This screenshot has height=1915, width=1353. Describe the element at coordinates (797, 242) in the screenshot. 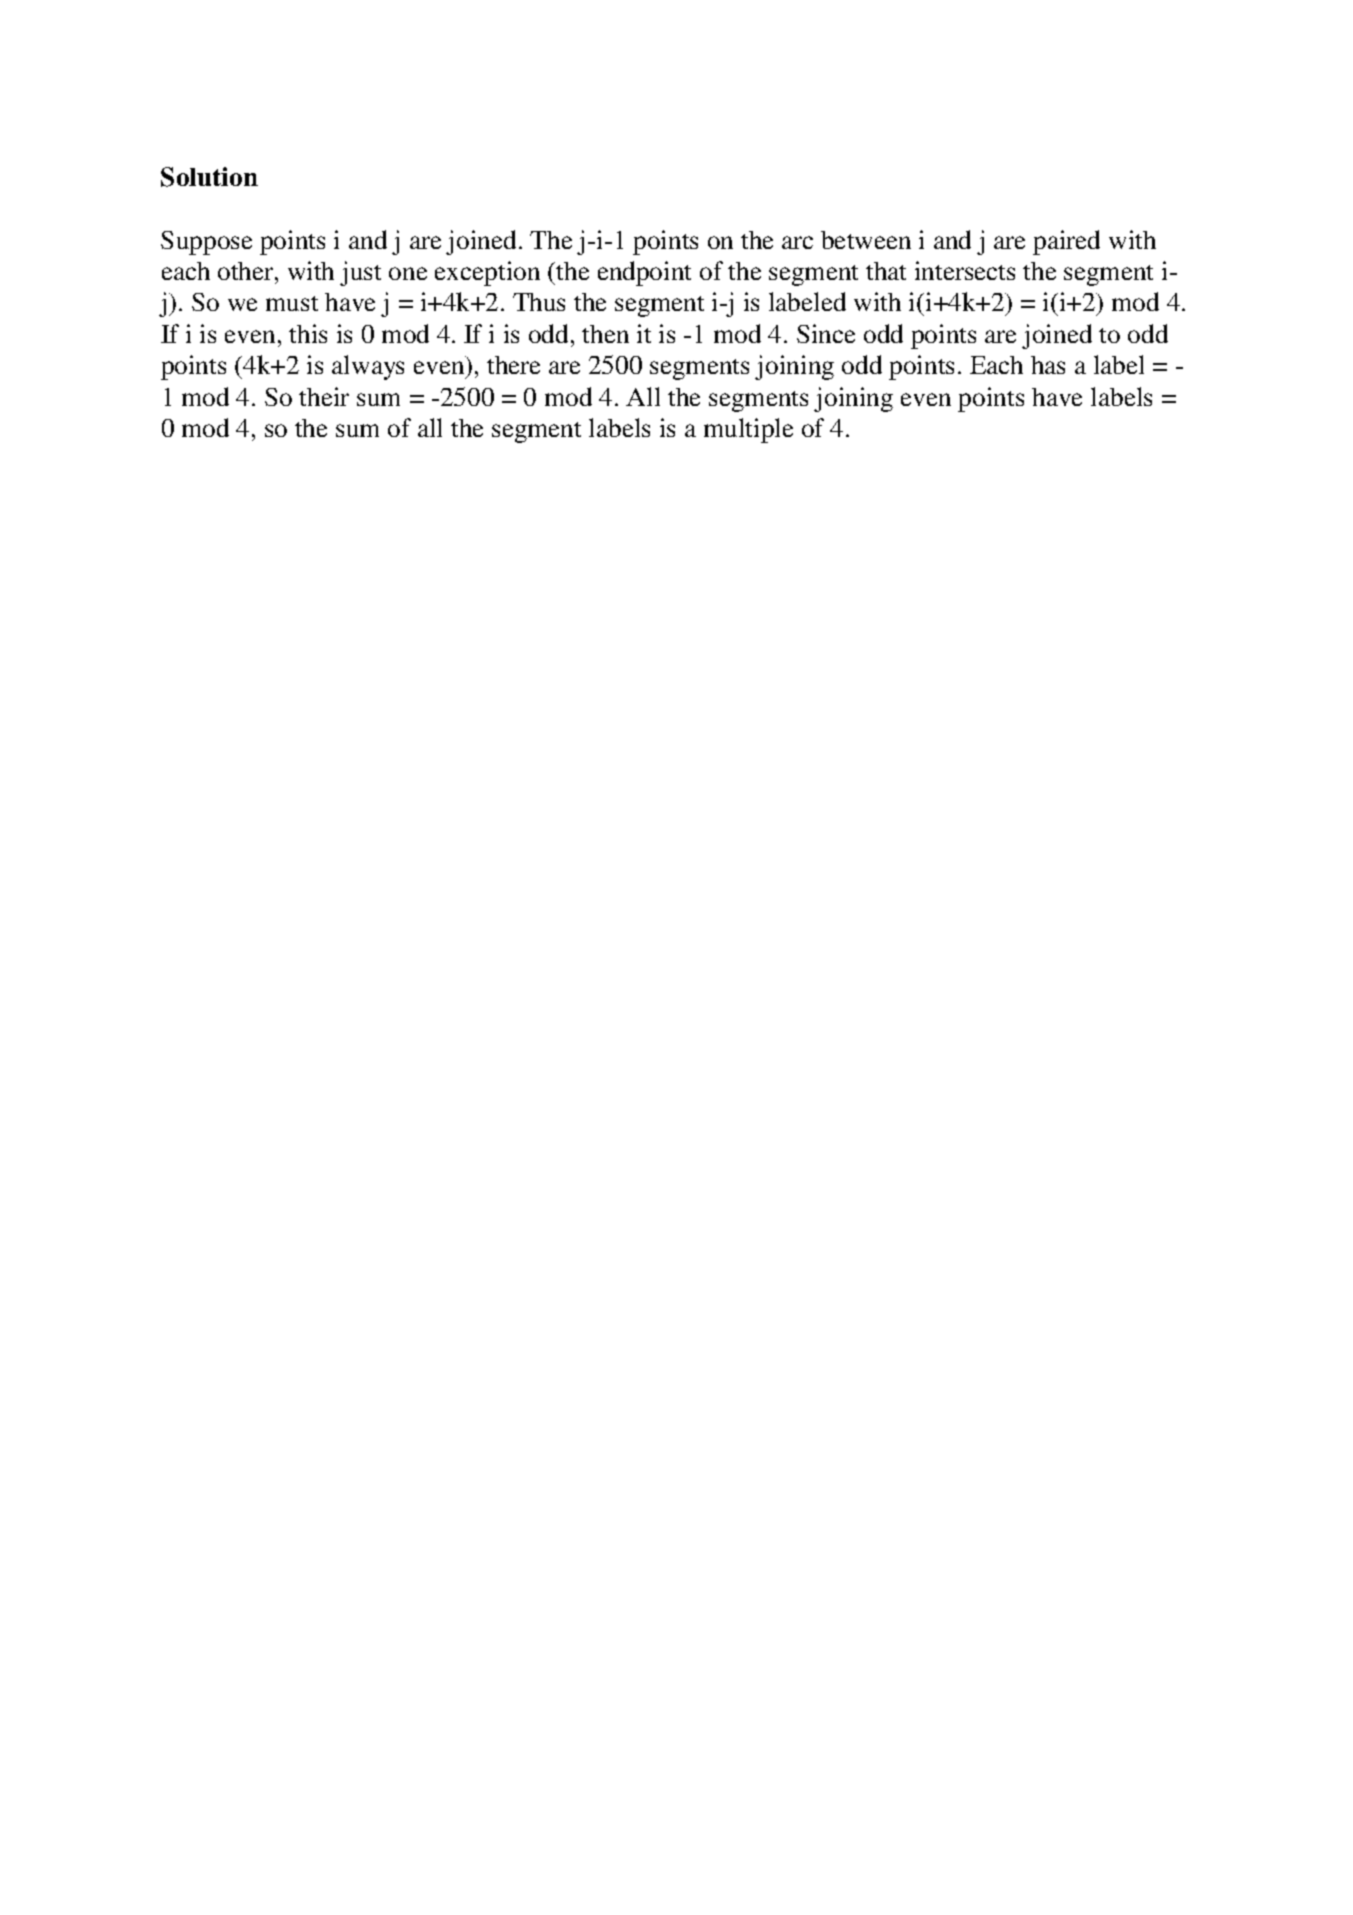

I see `arc` at that location.
